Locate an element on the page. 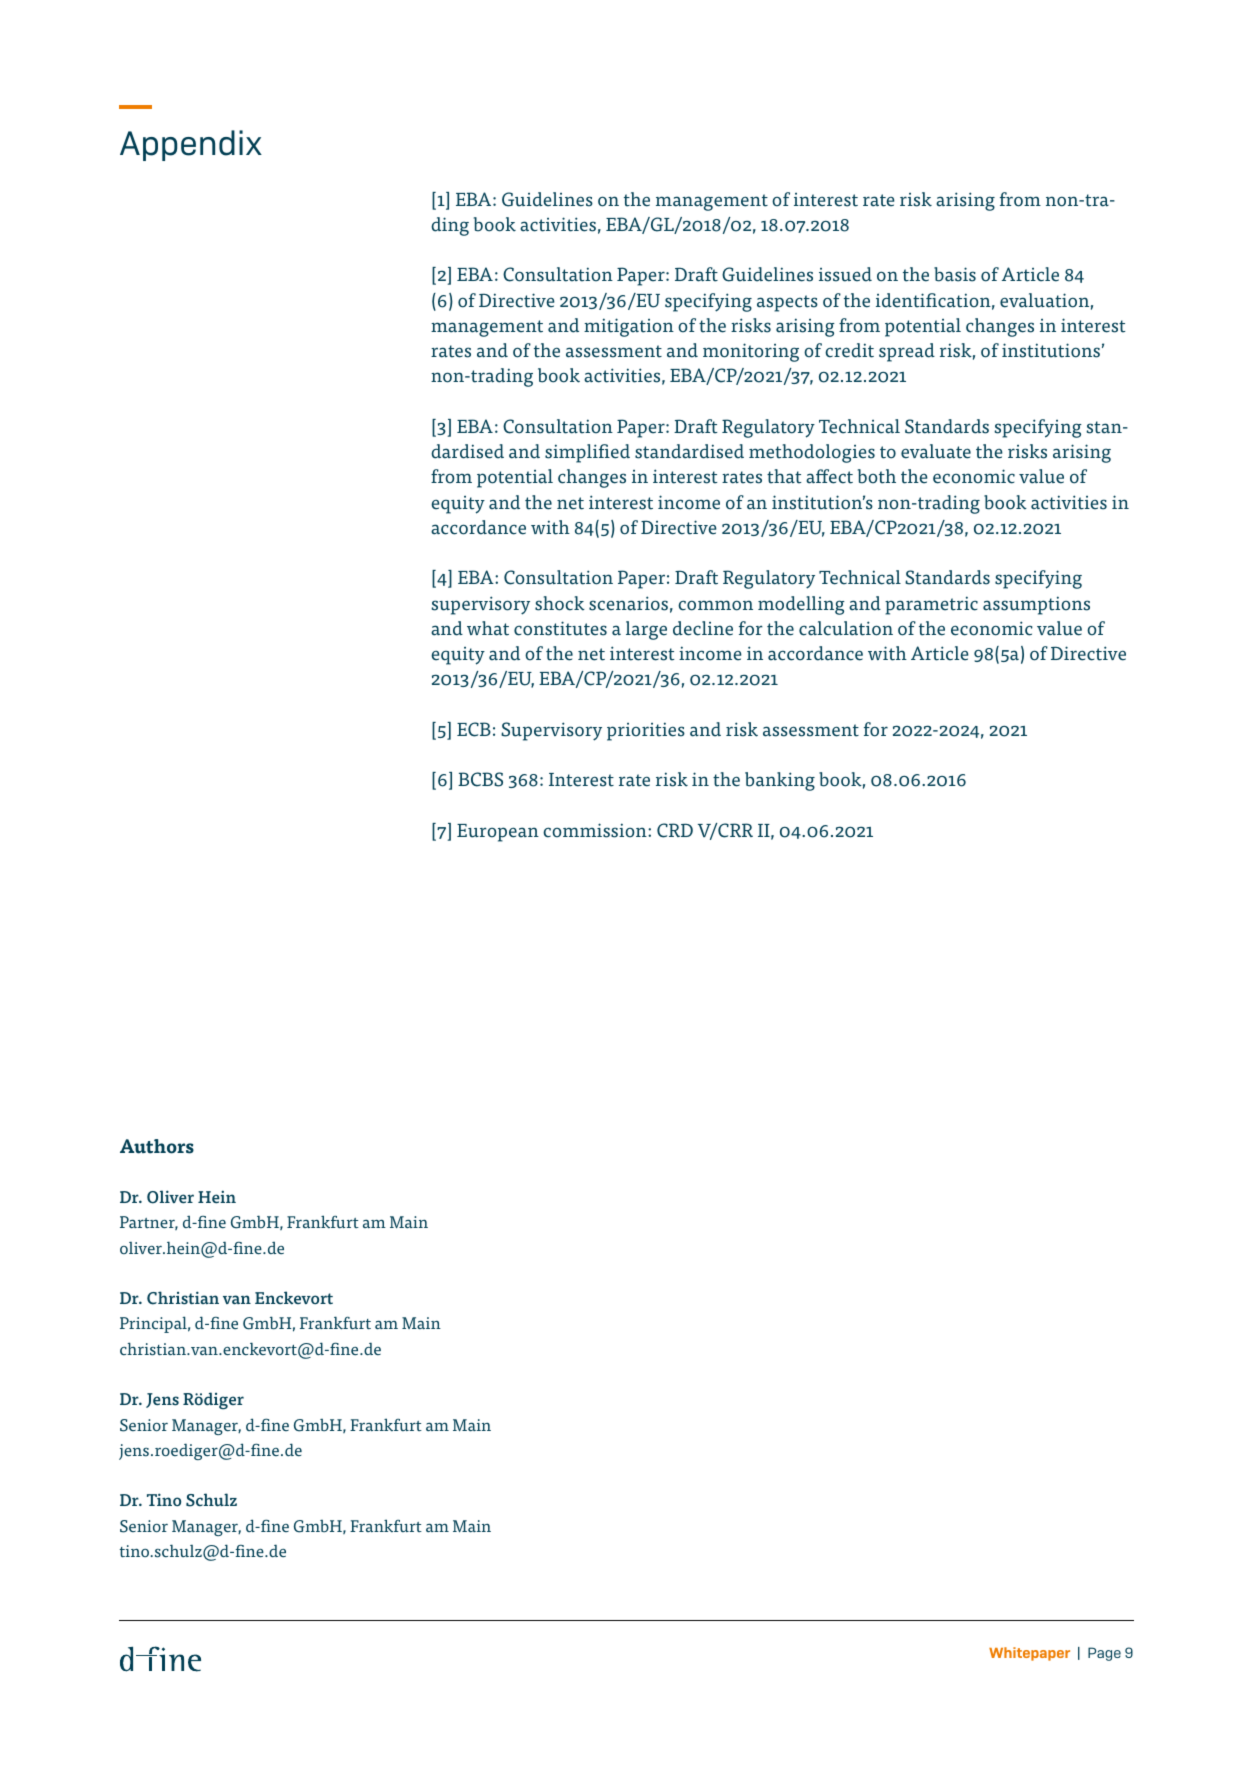 The width and height of the document is (1253, 1772). European is located at coordinates (498, 833).
